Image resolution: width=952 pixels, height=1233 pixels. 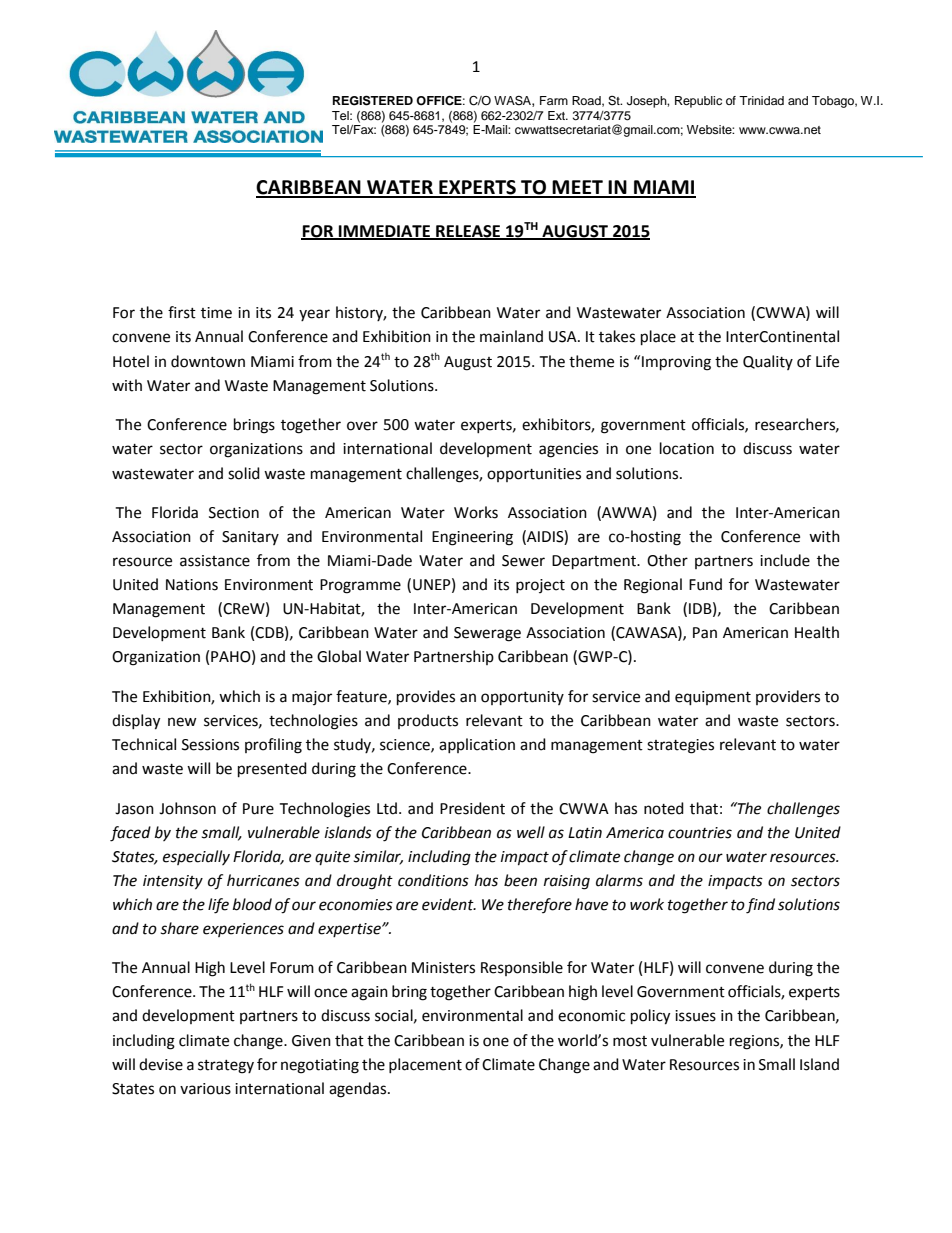 I want to click on Nations, so click(x=192, y=585).
